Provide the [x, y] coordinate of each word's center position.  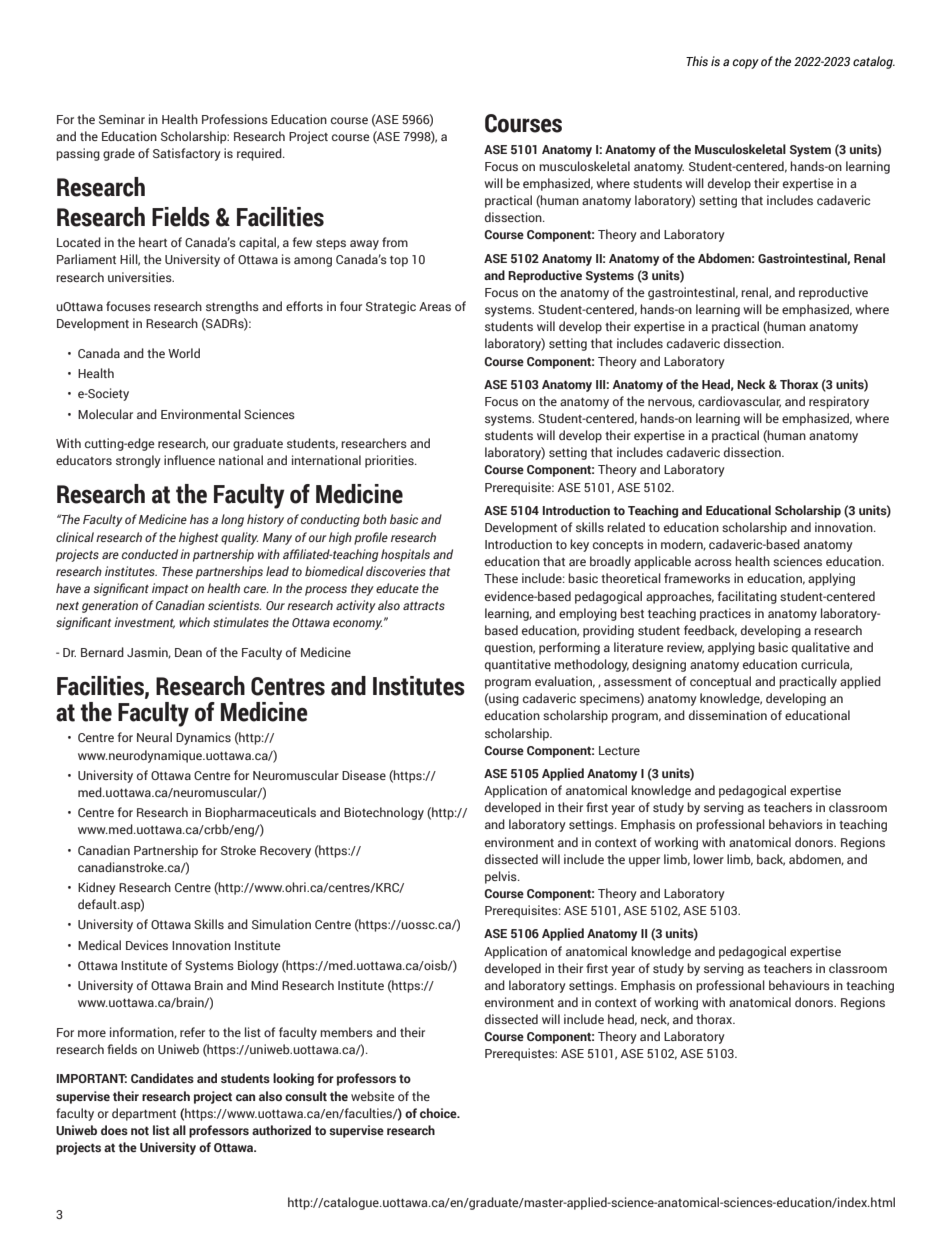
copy [746, 64]
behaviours [799, 985]
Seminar [122, 119]
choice [439, 1113]
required [260, 154]
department [144, 1114]
